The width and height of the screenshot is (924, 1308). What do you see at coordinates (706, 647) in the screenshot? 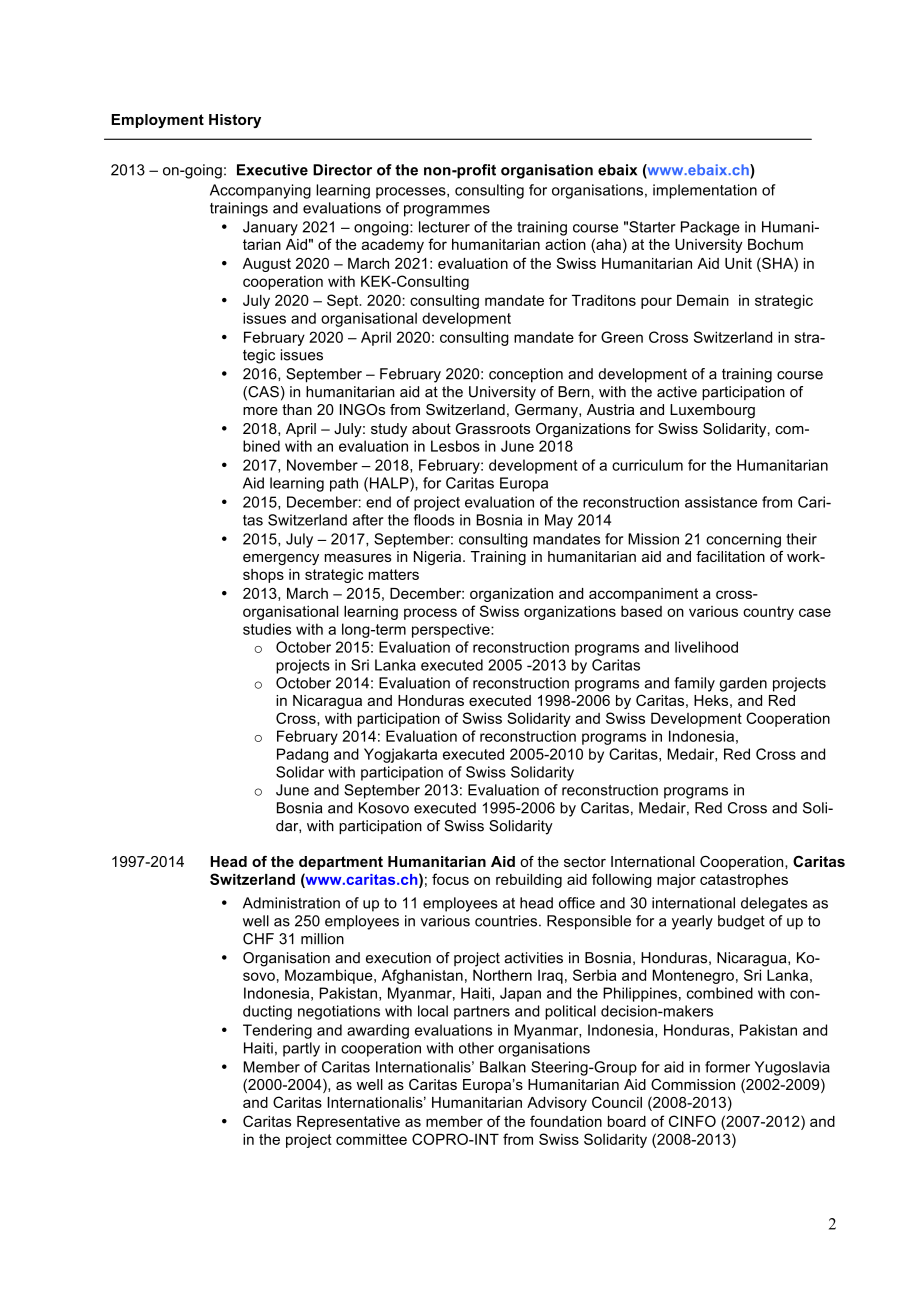
I see `livelihood` at bounding box center [706, 647].
